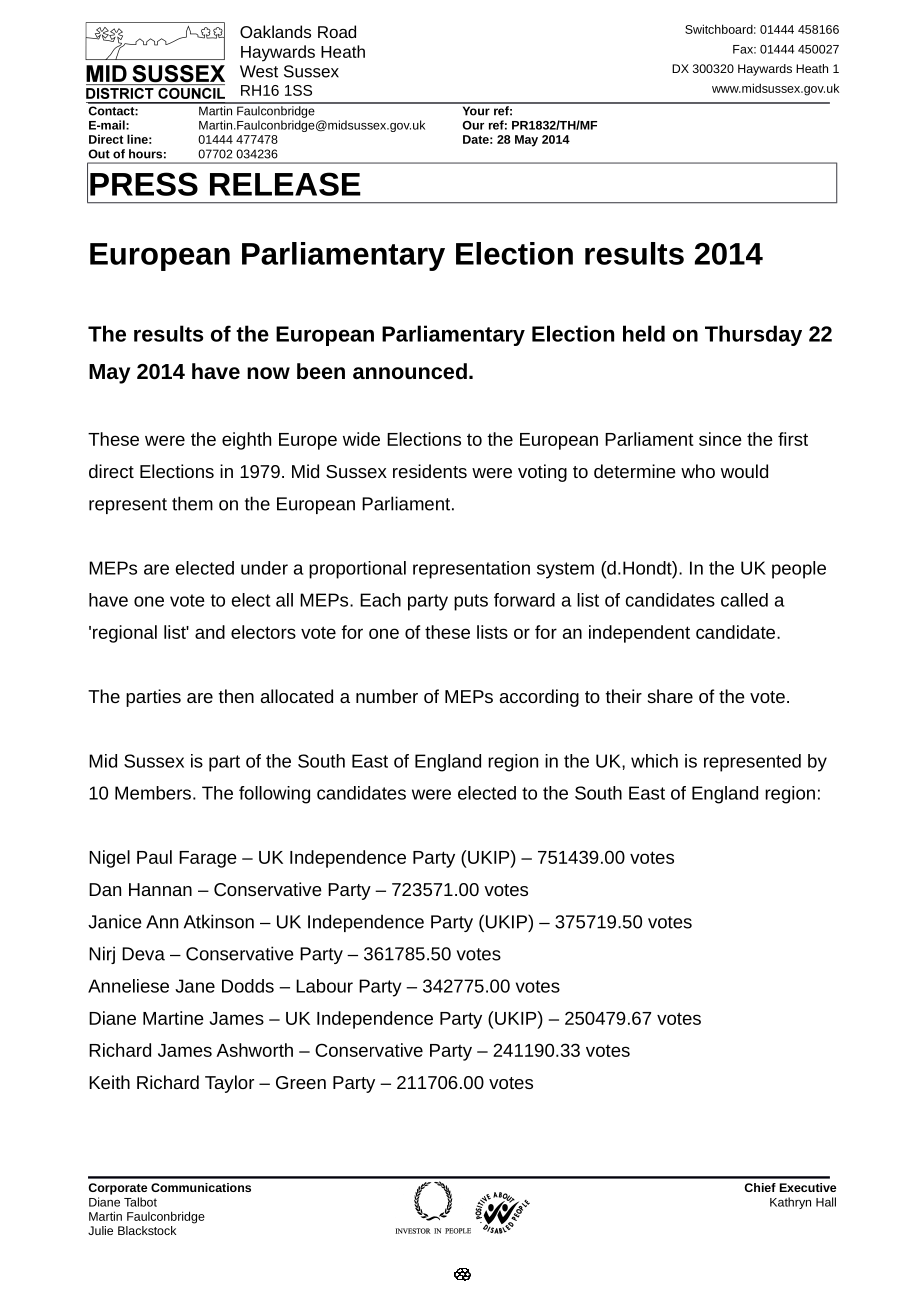 The width and height of the screenshot is (924, 1308). Describe the element at coordinates (753, 335) in the screenshot. I see `Thursday` at that location.
